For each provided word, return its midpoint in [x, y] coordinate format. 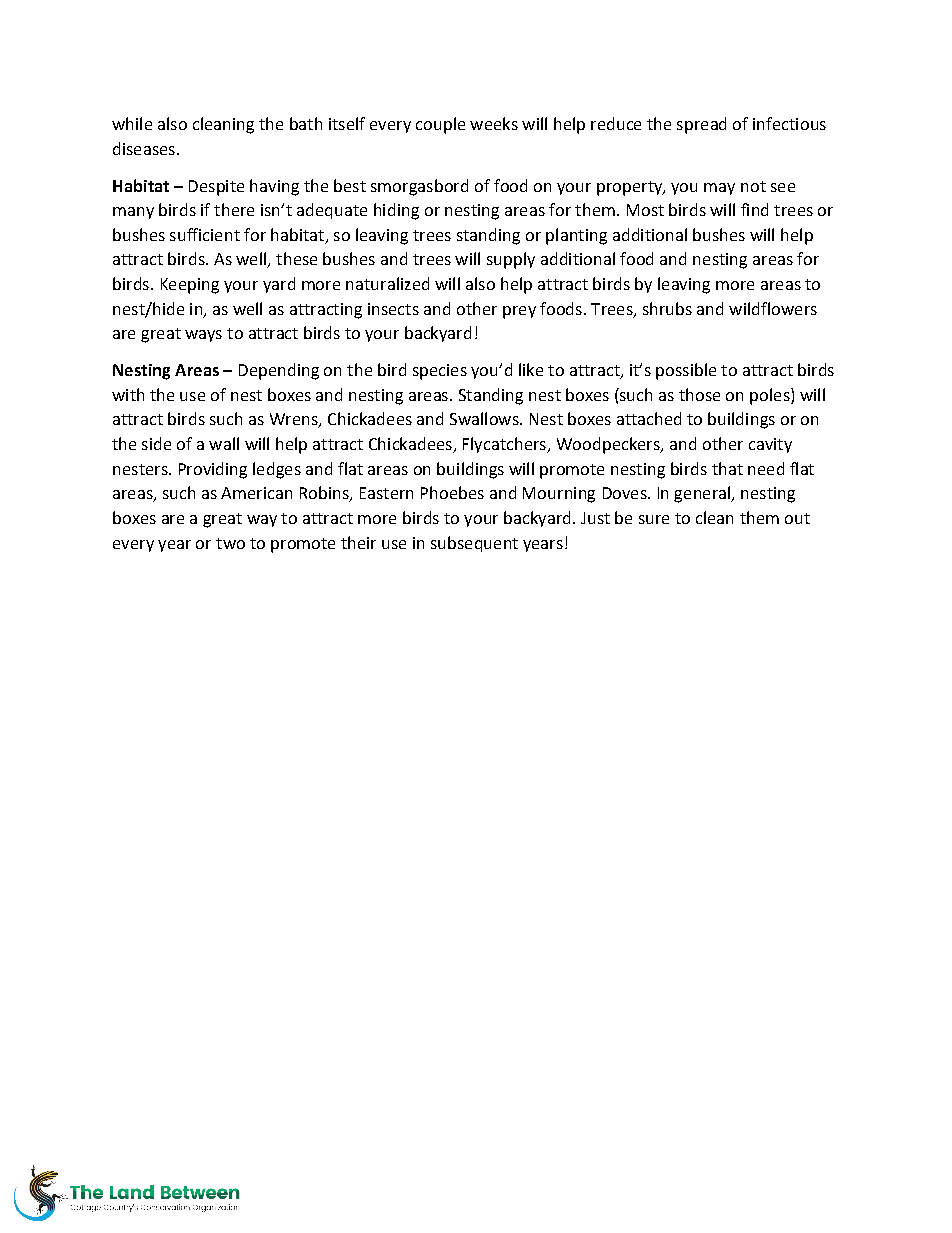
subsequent [474, 544]
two [230, 543]
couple [440, 125]
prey [519, 312]
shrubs [667, 308]
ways [203, 336]
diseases [144, 148]
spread [701, 125]
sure [654, 519]
